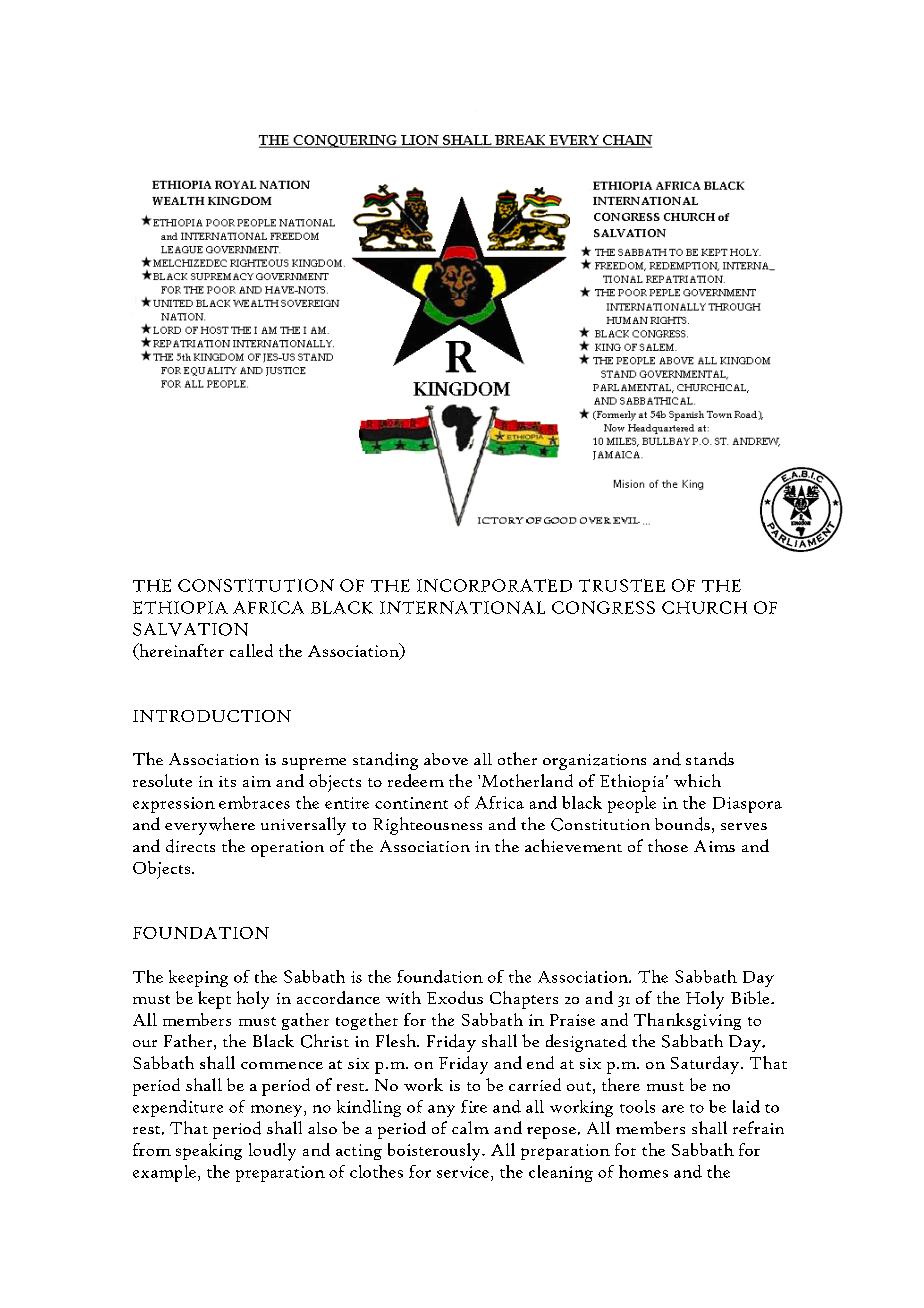 The image size is (924, 1308). What do you see at coordinates (190, 629) in the screenshot?
I see `SALVATION` at bounding box center [190, 629].
